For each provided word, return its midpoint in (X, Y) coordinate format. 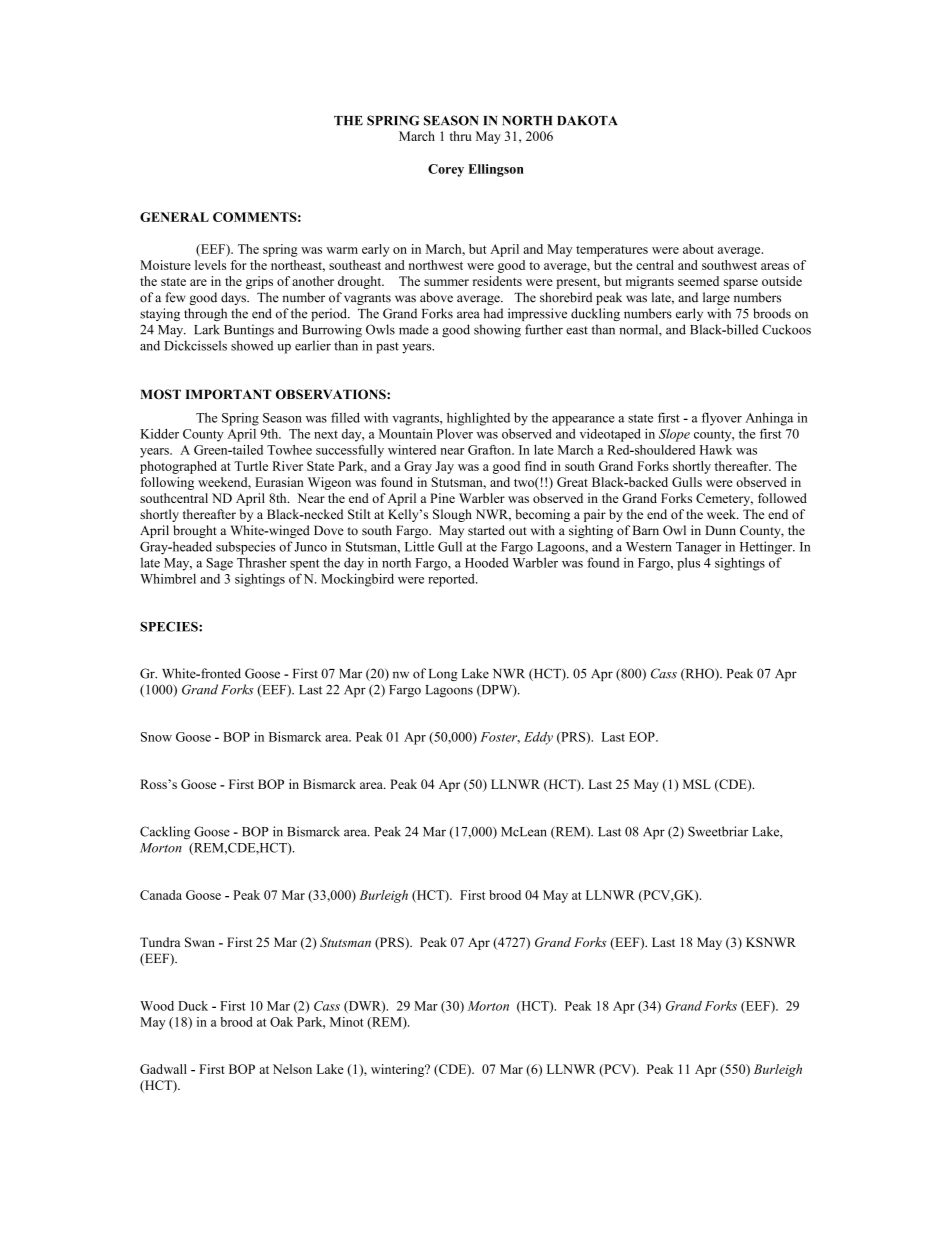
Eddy (538, 738)
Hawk (716, 450)
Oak (281, 1022)
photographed (178, 467)
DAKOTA (587, 120)
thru (461, 136)
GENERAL (174, 217)
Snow (156, 737)
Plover (455, 434)
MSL (697, 784)
